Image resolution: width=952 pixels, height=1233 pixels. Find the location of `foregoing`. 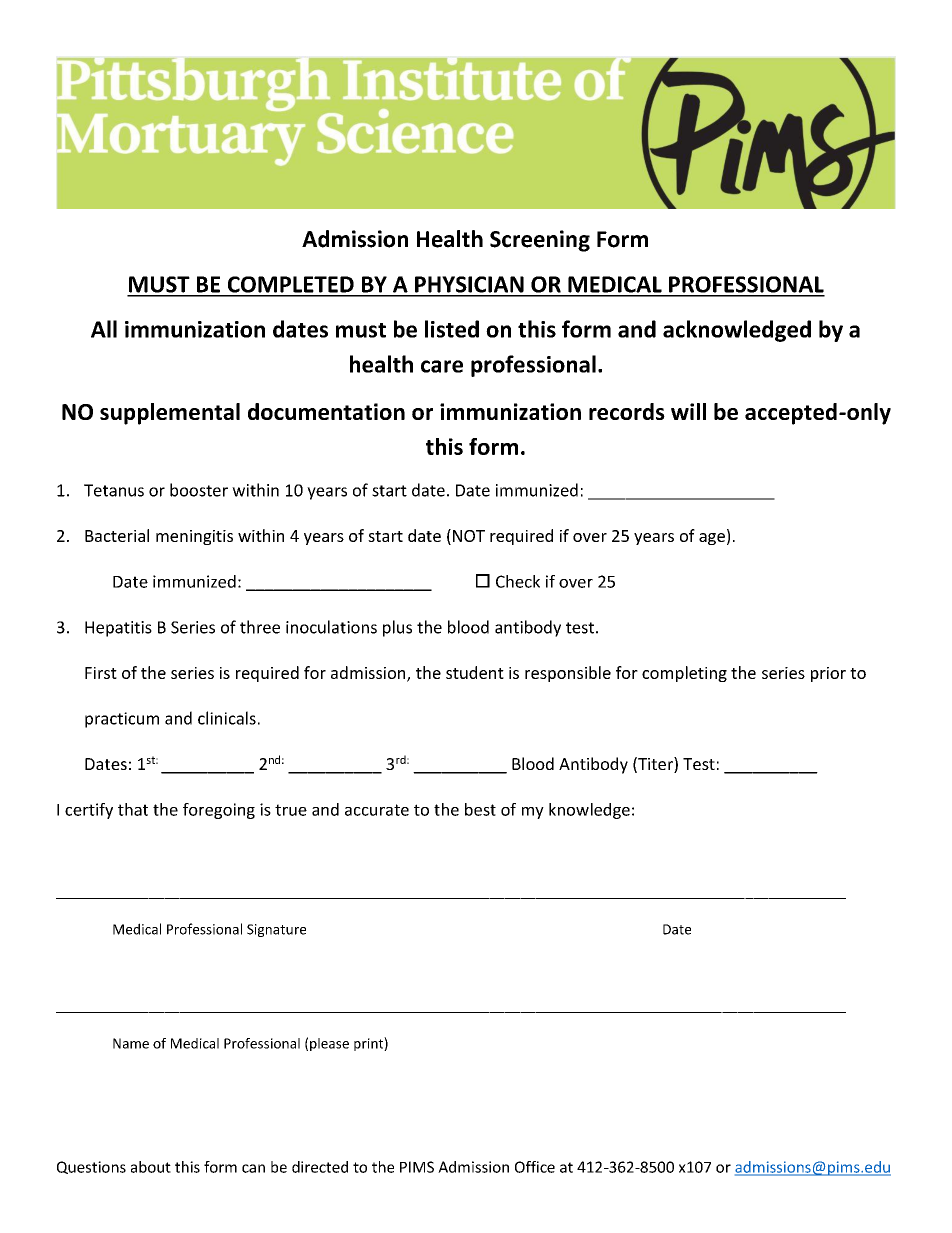

foregoing is located at coordinates (219, 811).
